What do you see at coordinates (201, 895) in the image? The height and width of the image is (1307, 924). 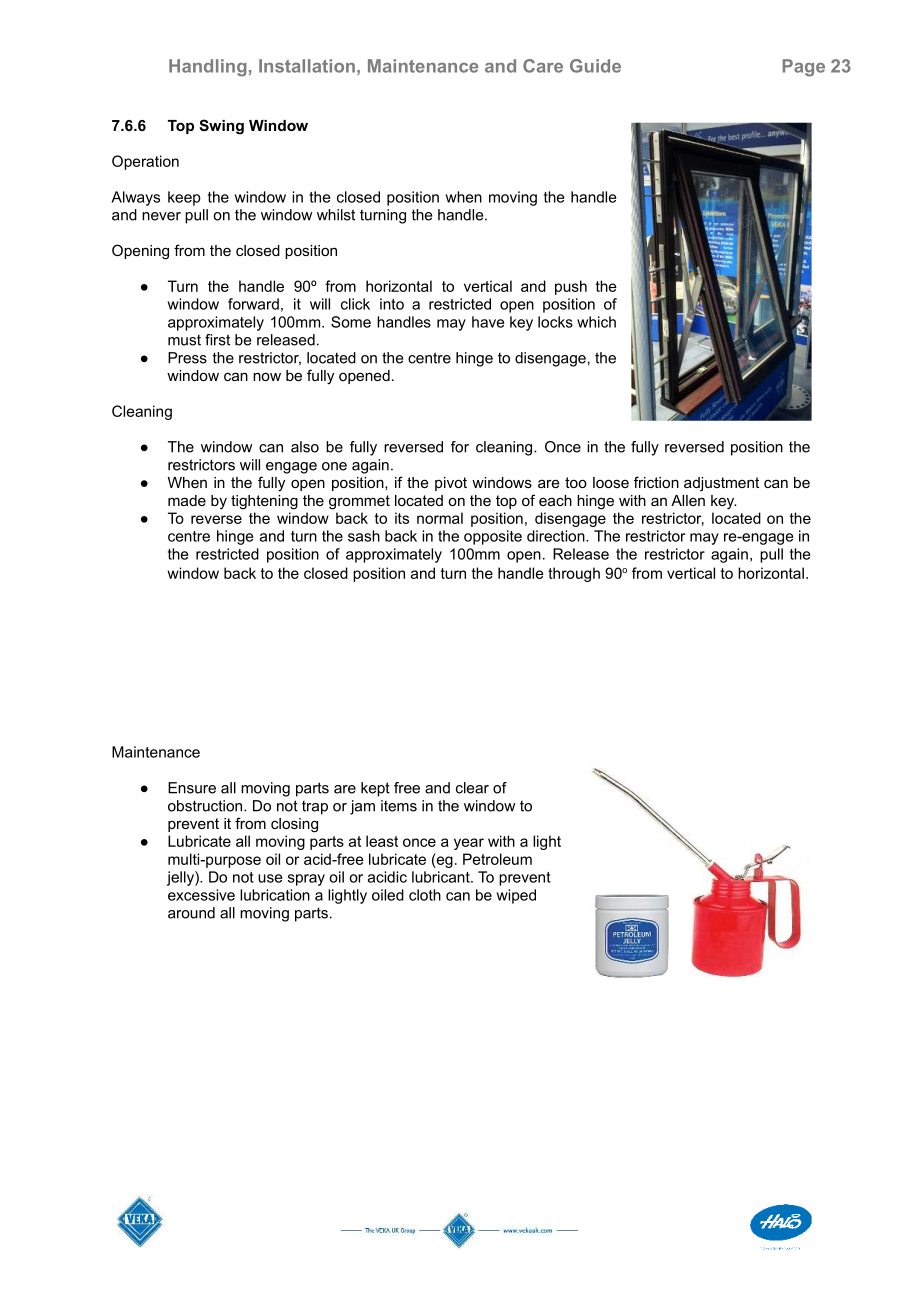 I see `excessive` at bounding box center [201, 895].
